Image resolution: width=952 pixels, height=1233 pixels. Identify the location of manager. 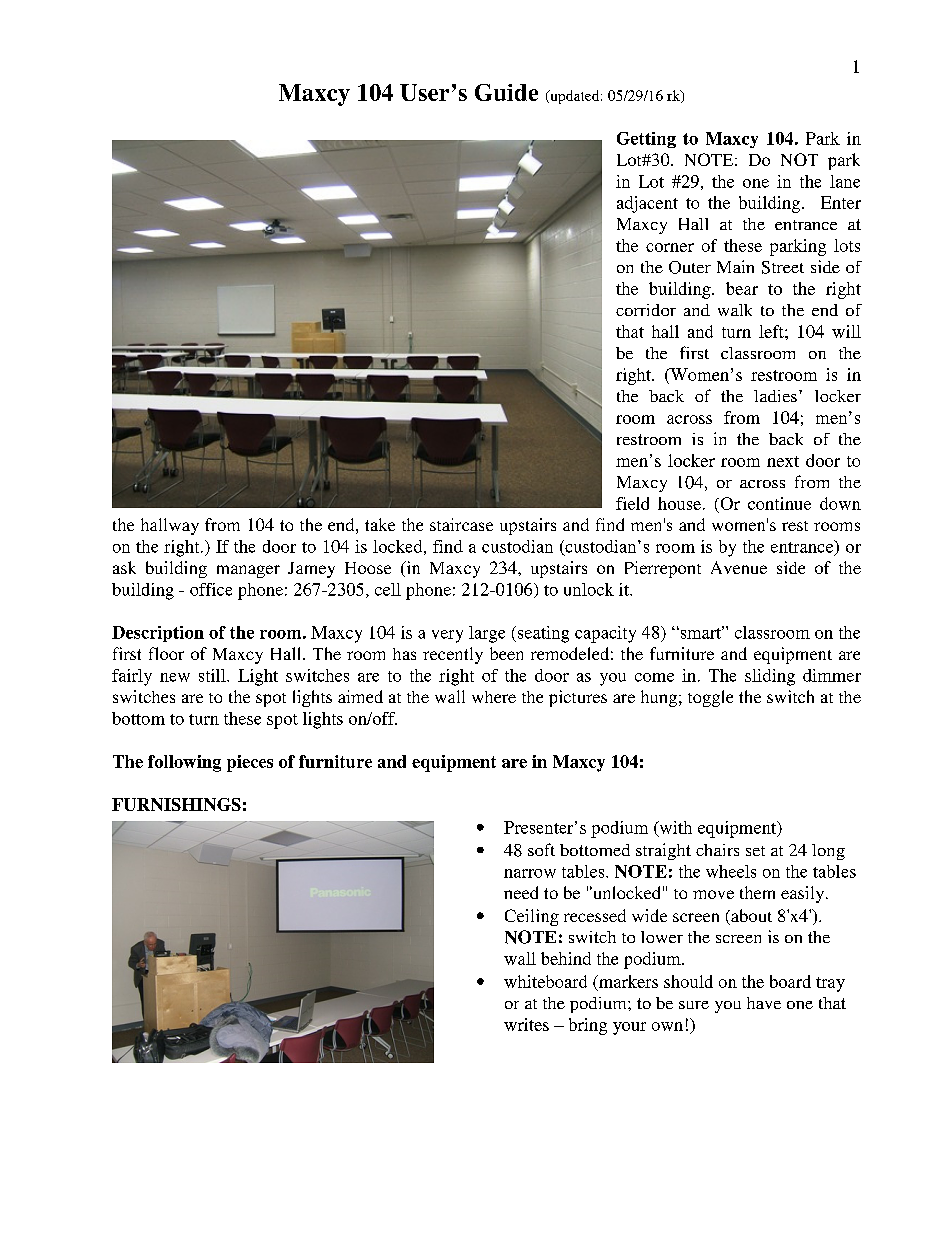
(248, 571).
